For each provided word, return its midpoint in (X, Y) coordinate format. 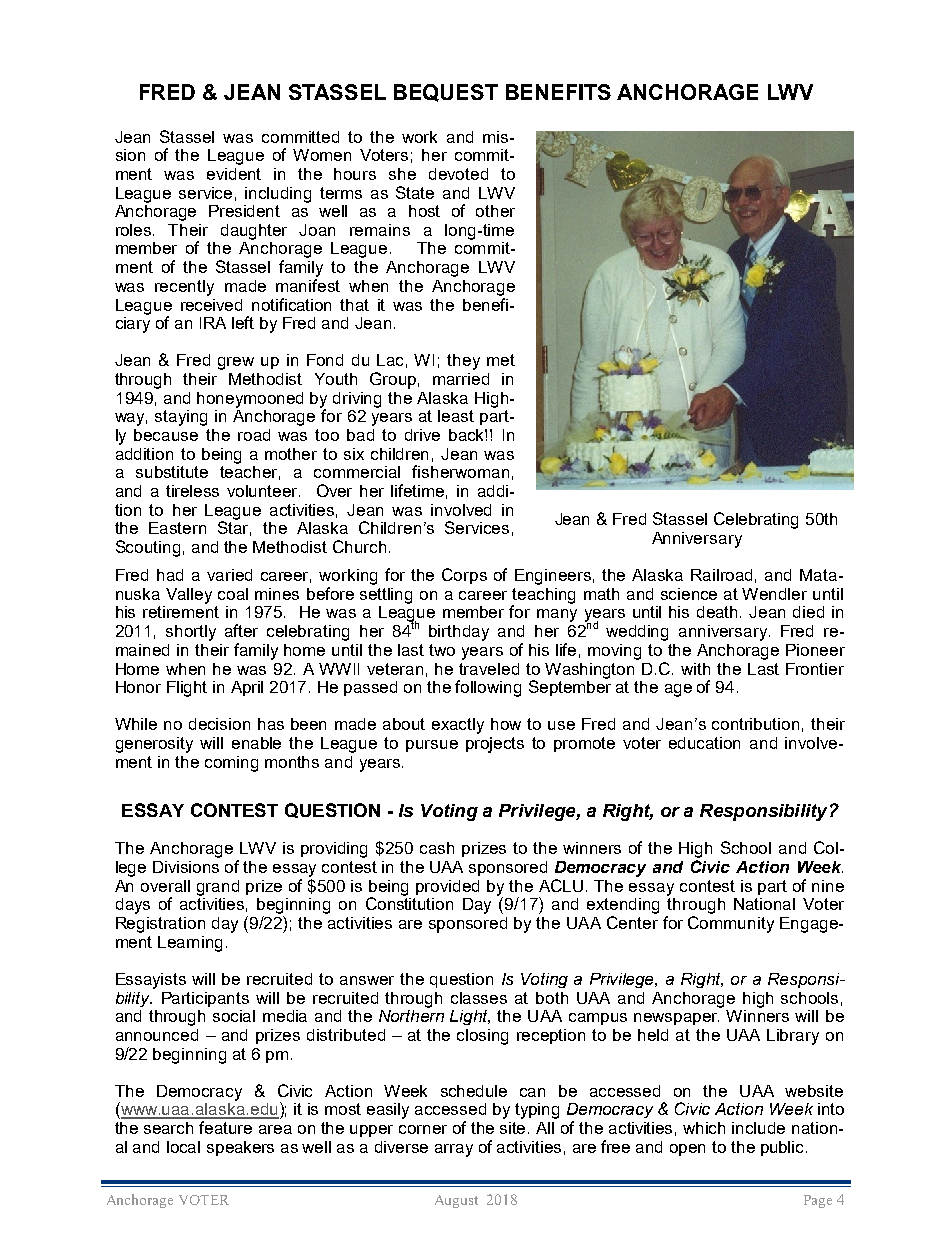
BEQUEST (446, 93)
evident (234, 174)
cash (437, 848)
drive (422, 435)
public (784, 1148)
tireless (192, 491)
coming (231, 764)
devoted (458, 174)
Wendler (774, 594)
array (454, 1150)
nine (828, 886)
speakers (240, 1148)
